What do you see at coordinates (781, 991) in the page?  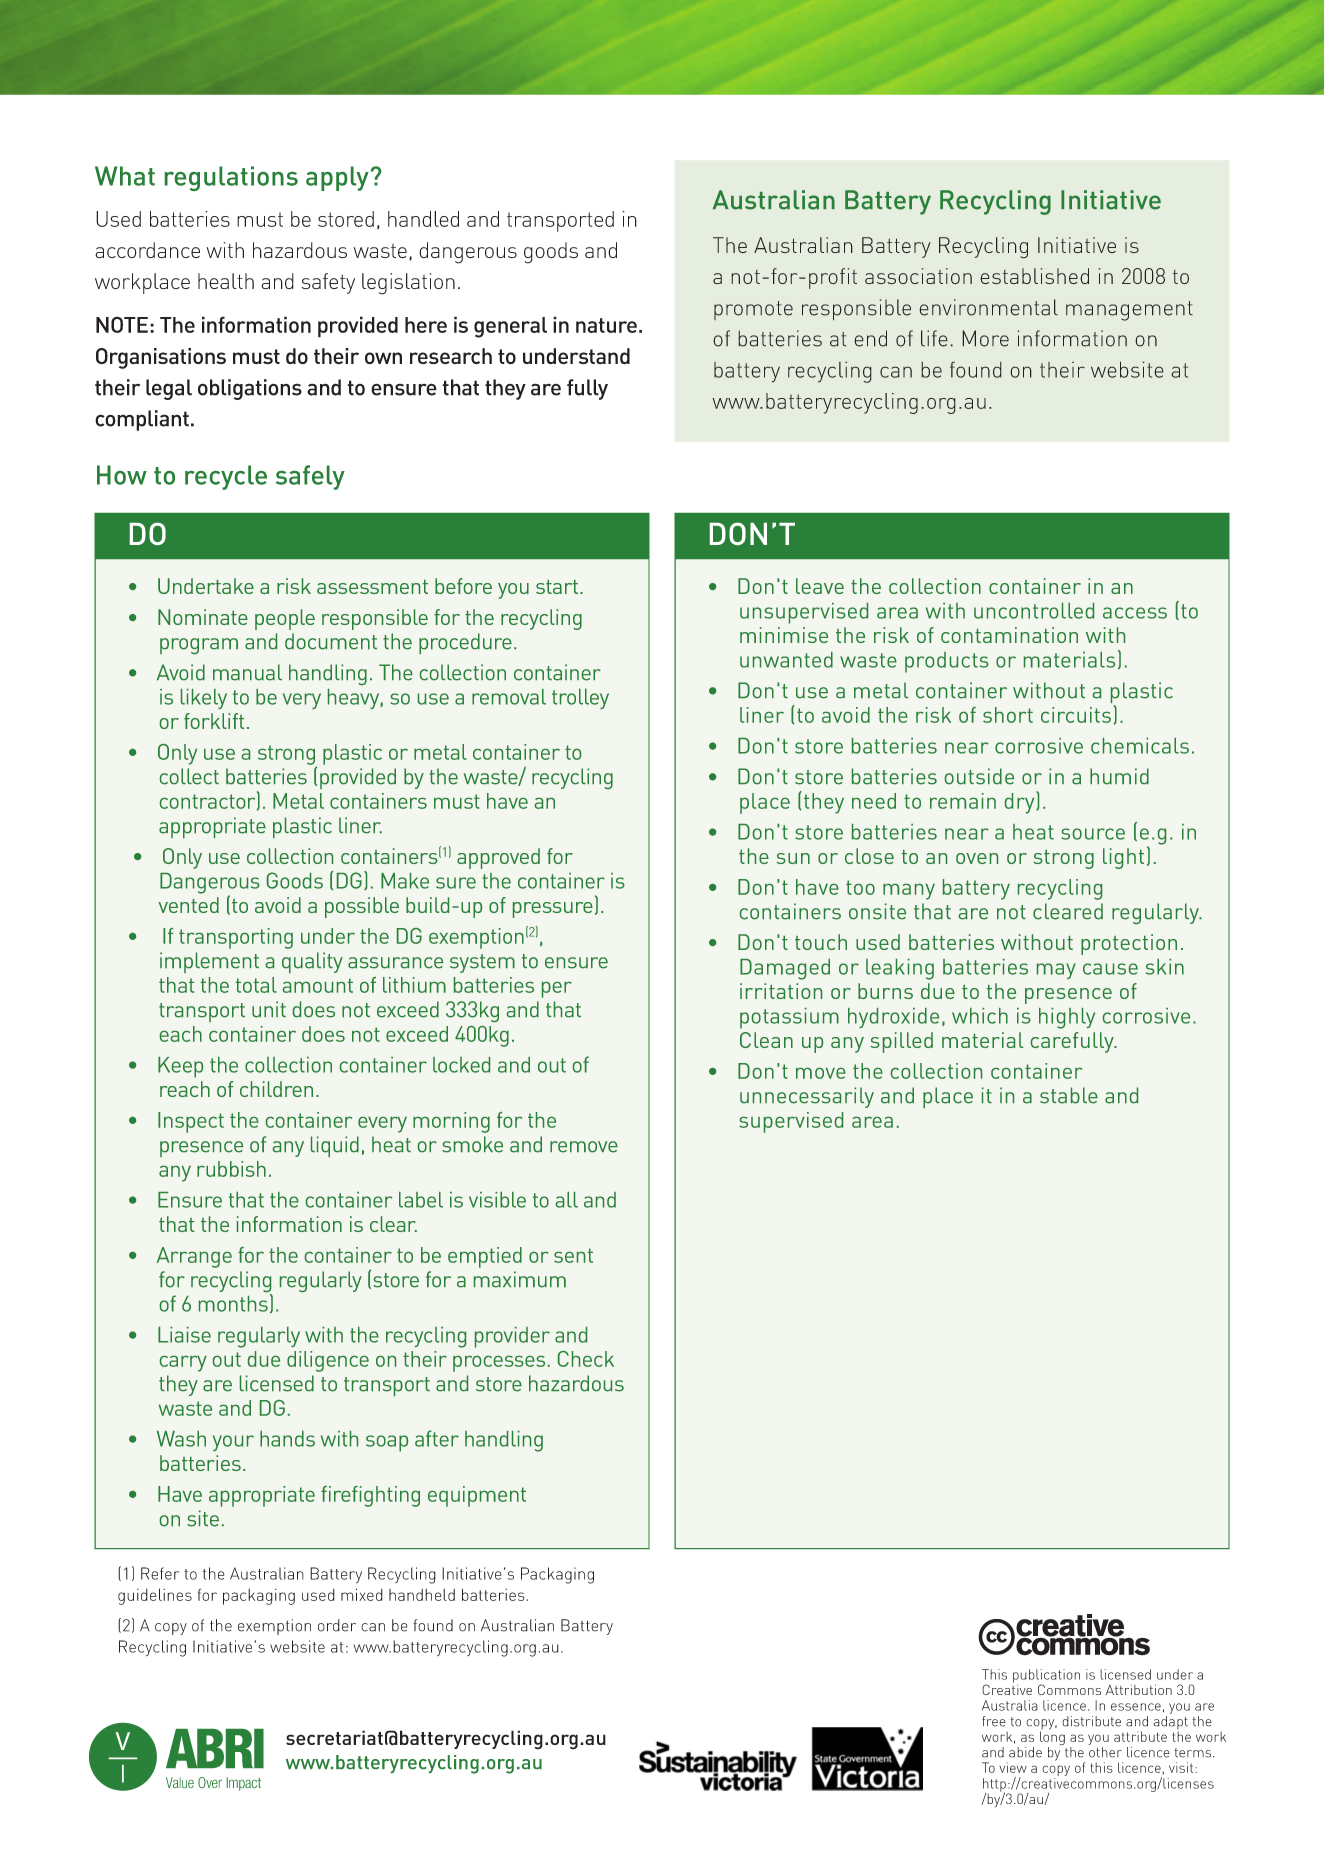 I see `irritation` at bounding box center [781, 991].
